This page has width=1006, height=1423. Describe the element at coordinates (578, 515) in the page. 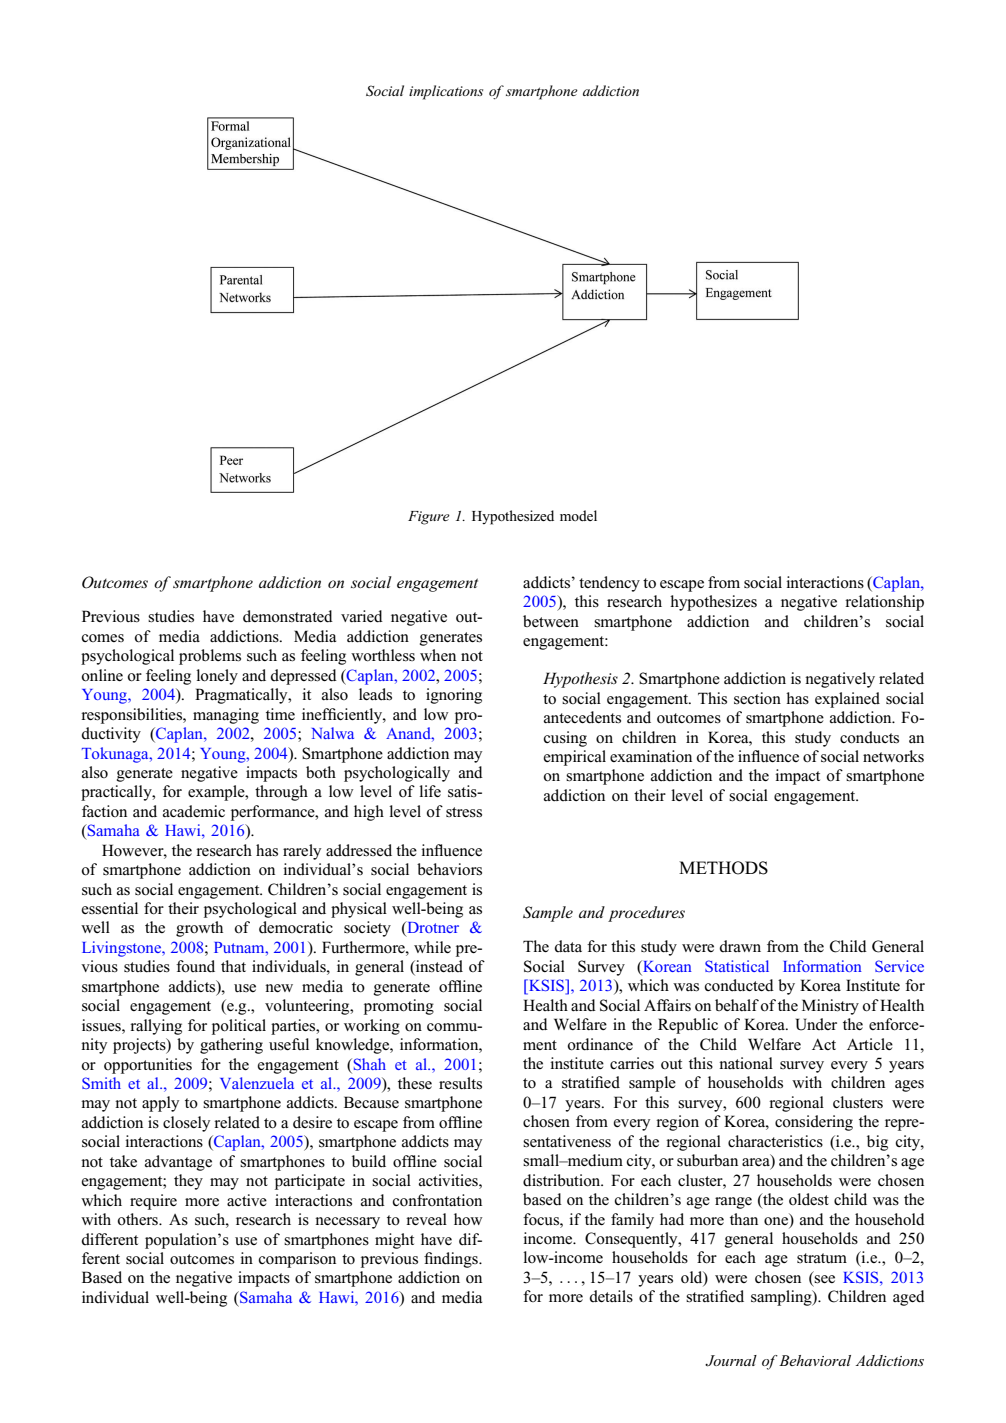

I see `model` at that location.
